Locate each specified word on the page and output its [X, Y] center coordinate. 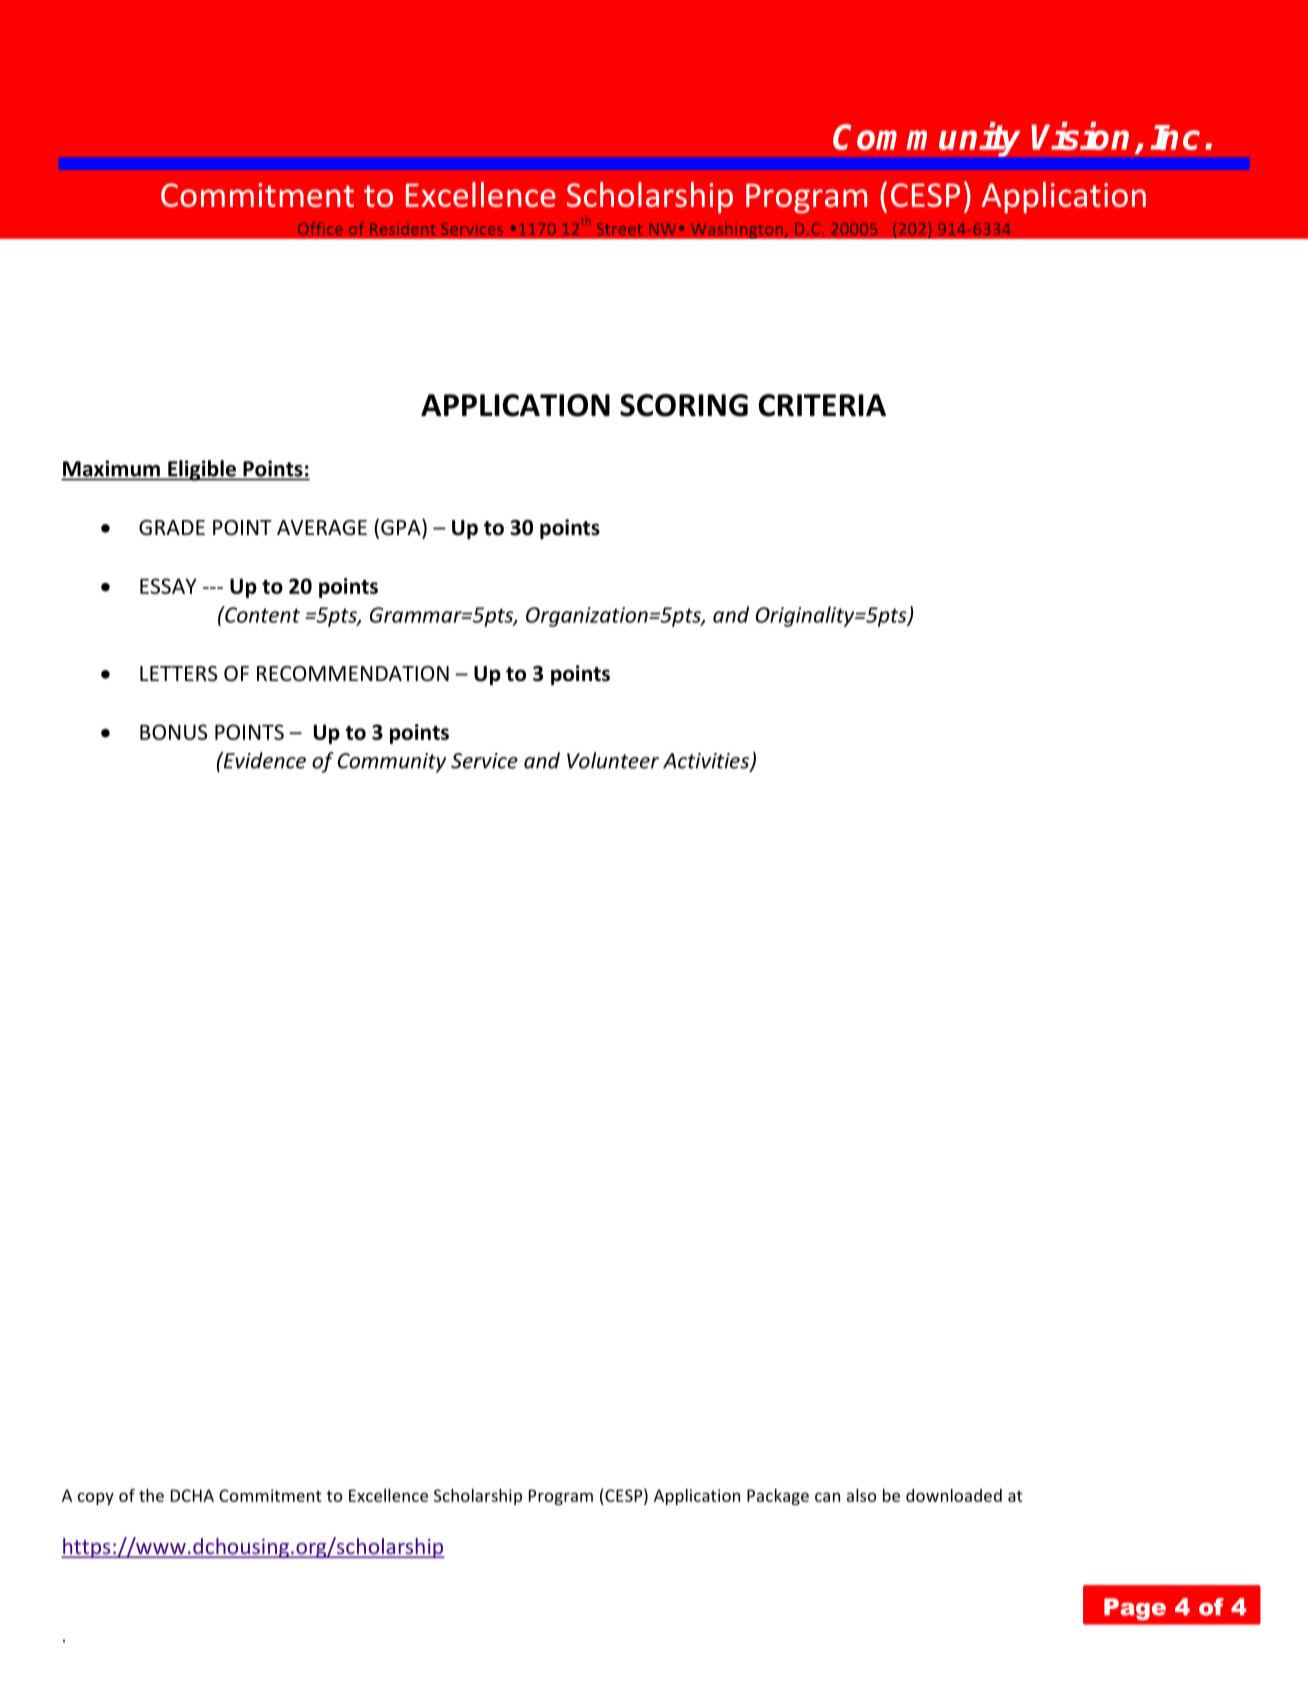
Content [261, 614]
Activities [707, 762]
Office [320, 228]
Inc [1175, 137]
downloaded [954, 1495]
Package [778, 1497]
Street [619, 229]
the [151, 1495]
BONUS [174, 732]
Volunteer [613, 760]
